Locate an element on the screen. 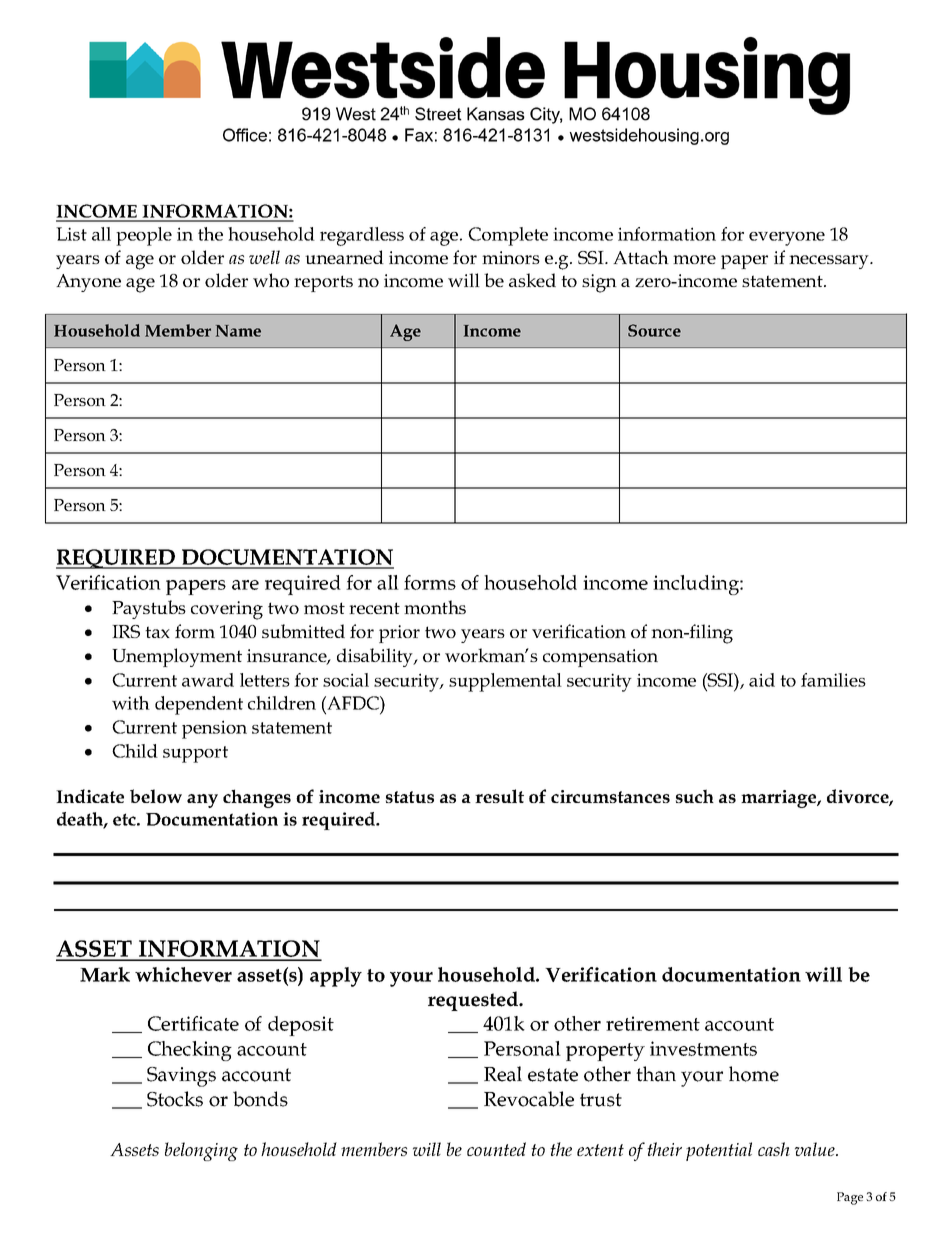 This screenshot has height=1233, width=952. everyone is located at coordinates (787, 238).
